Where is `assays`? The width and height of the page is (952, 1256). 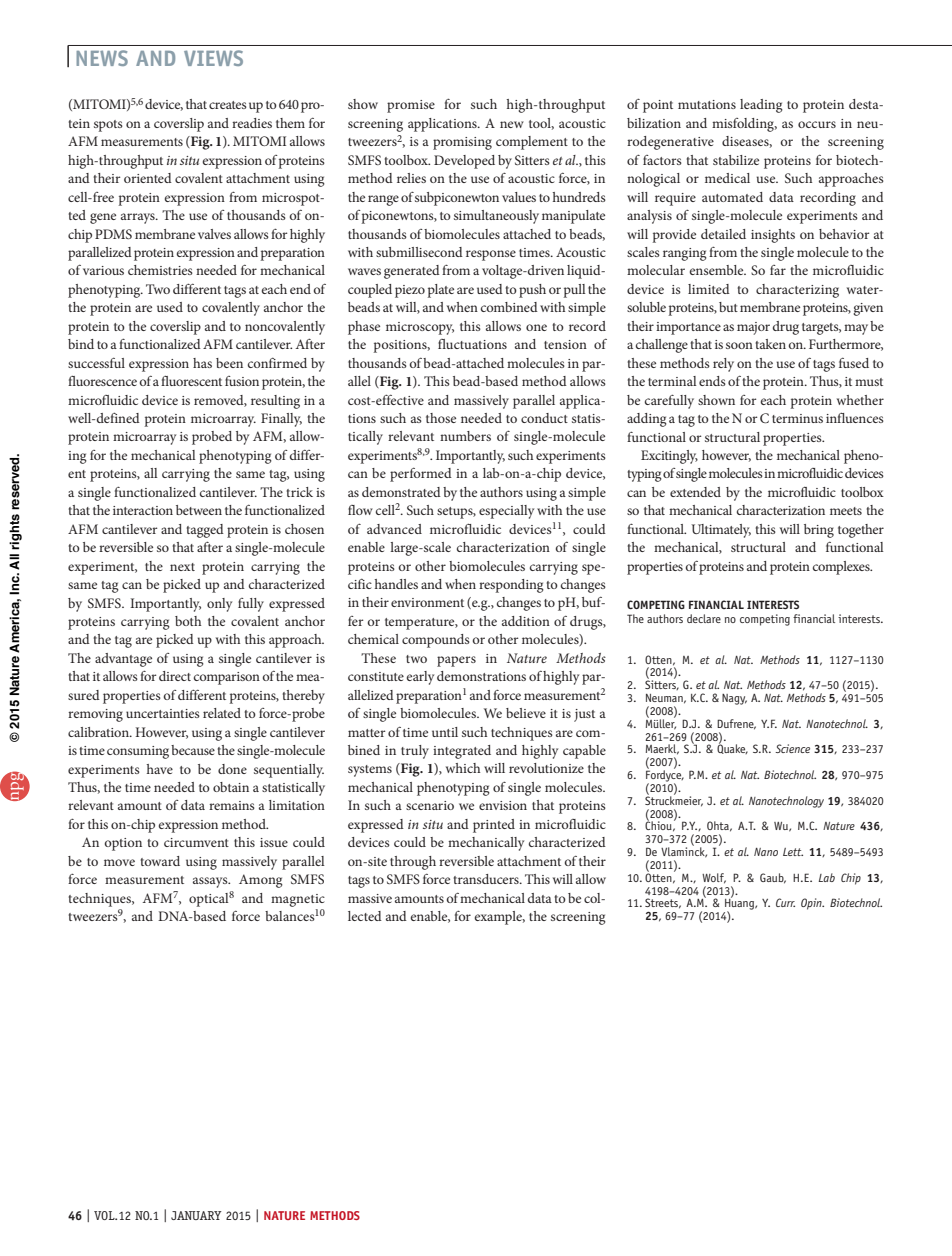
assays is located at coordinates (211, 882).
